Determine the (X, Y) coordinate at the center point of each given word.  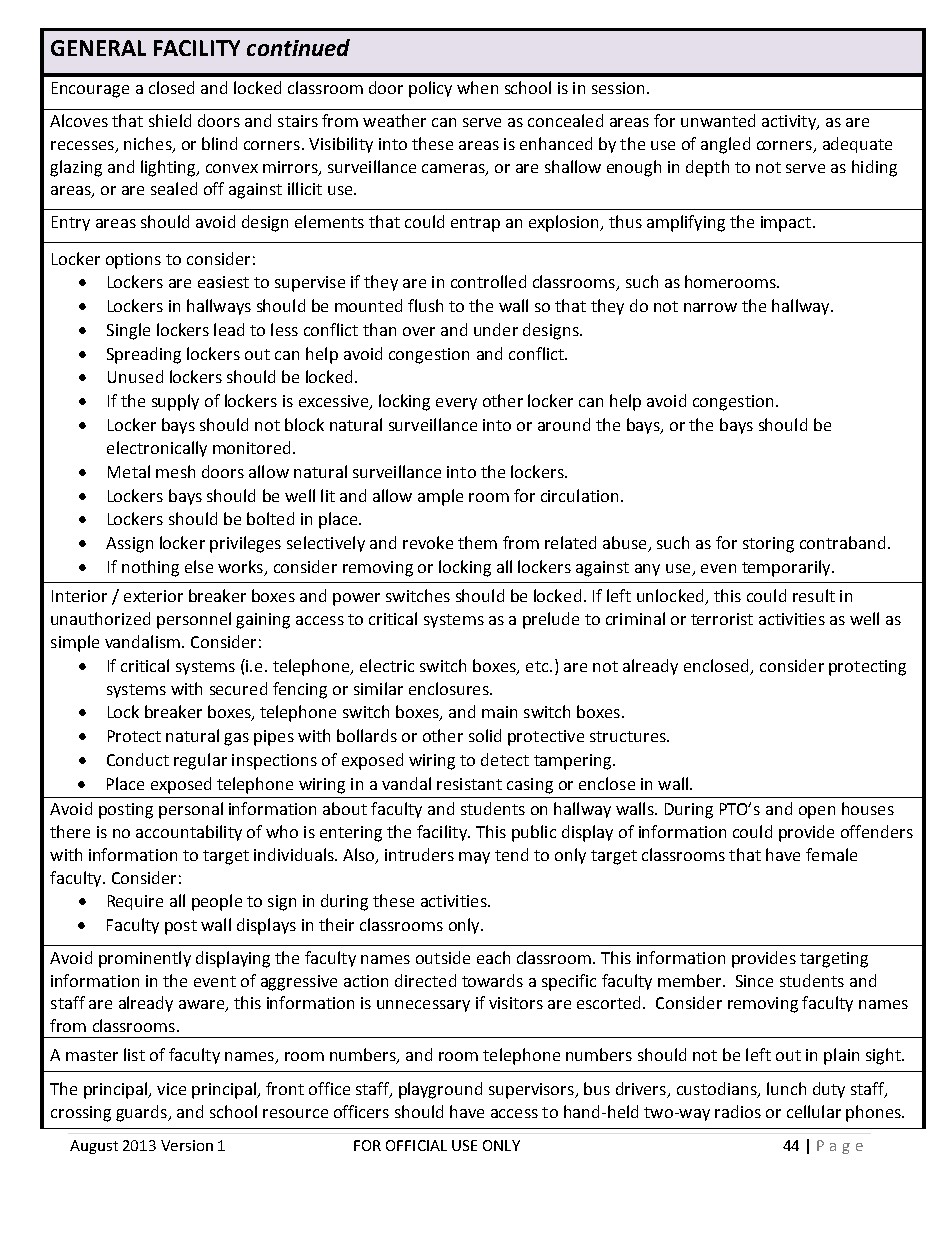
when (477, 87)
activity (790, 122)
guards (142, 1113)
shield (170, 120)
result (814, 595)
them (477, 542)
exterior (153, 596)
